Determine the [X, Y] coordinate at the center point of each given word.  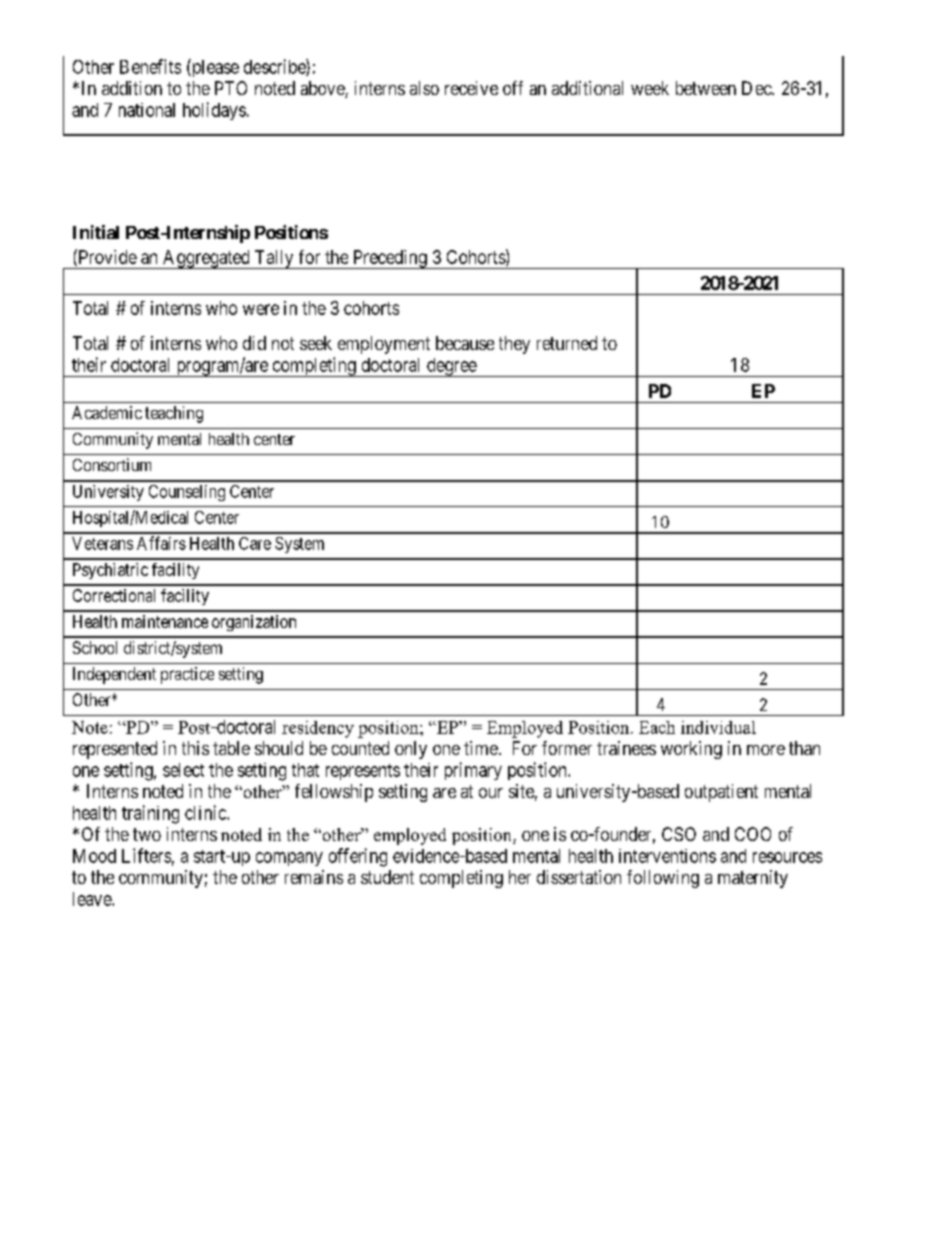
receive [471, 88]
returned [567, 343]
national [147, 110]
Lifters [146, 855]
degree [451, 367]
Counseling [187, 493]
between [706, 88]
